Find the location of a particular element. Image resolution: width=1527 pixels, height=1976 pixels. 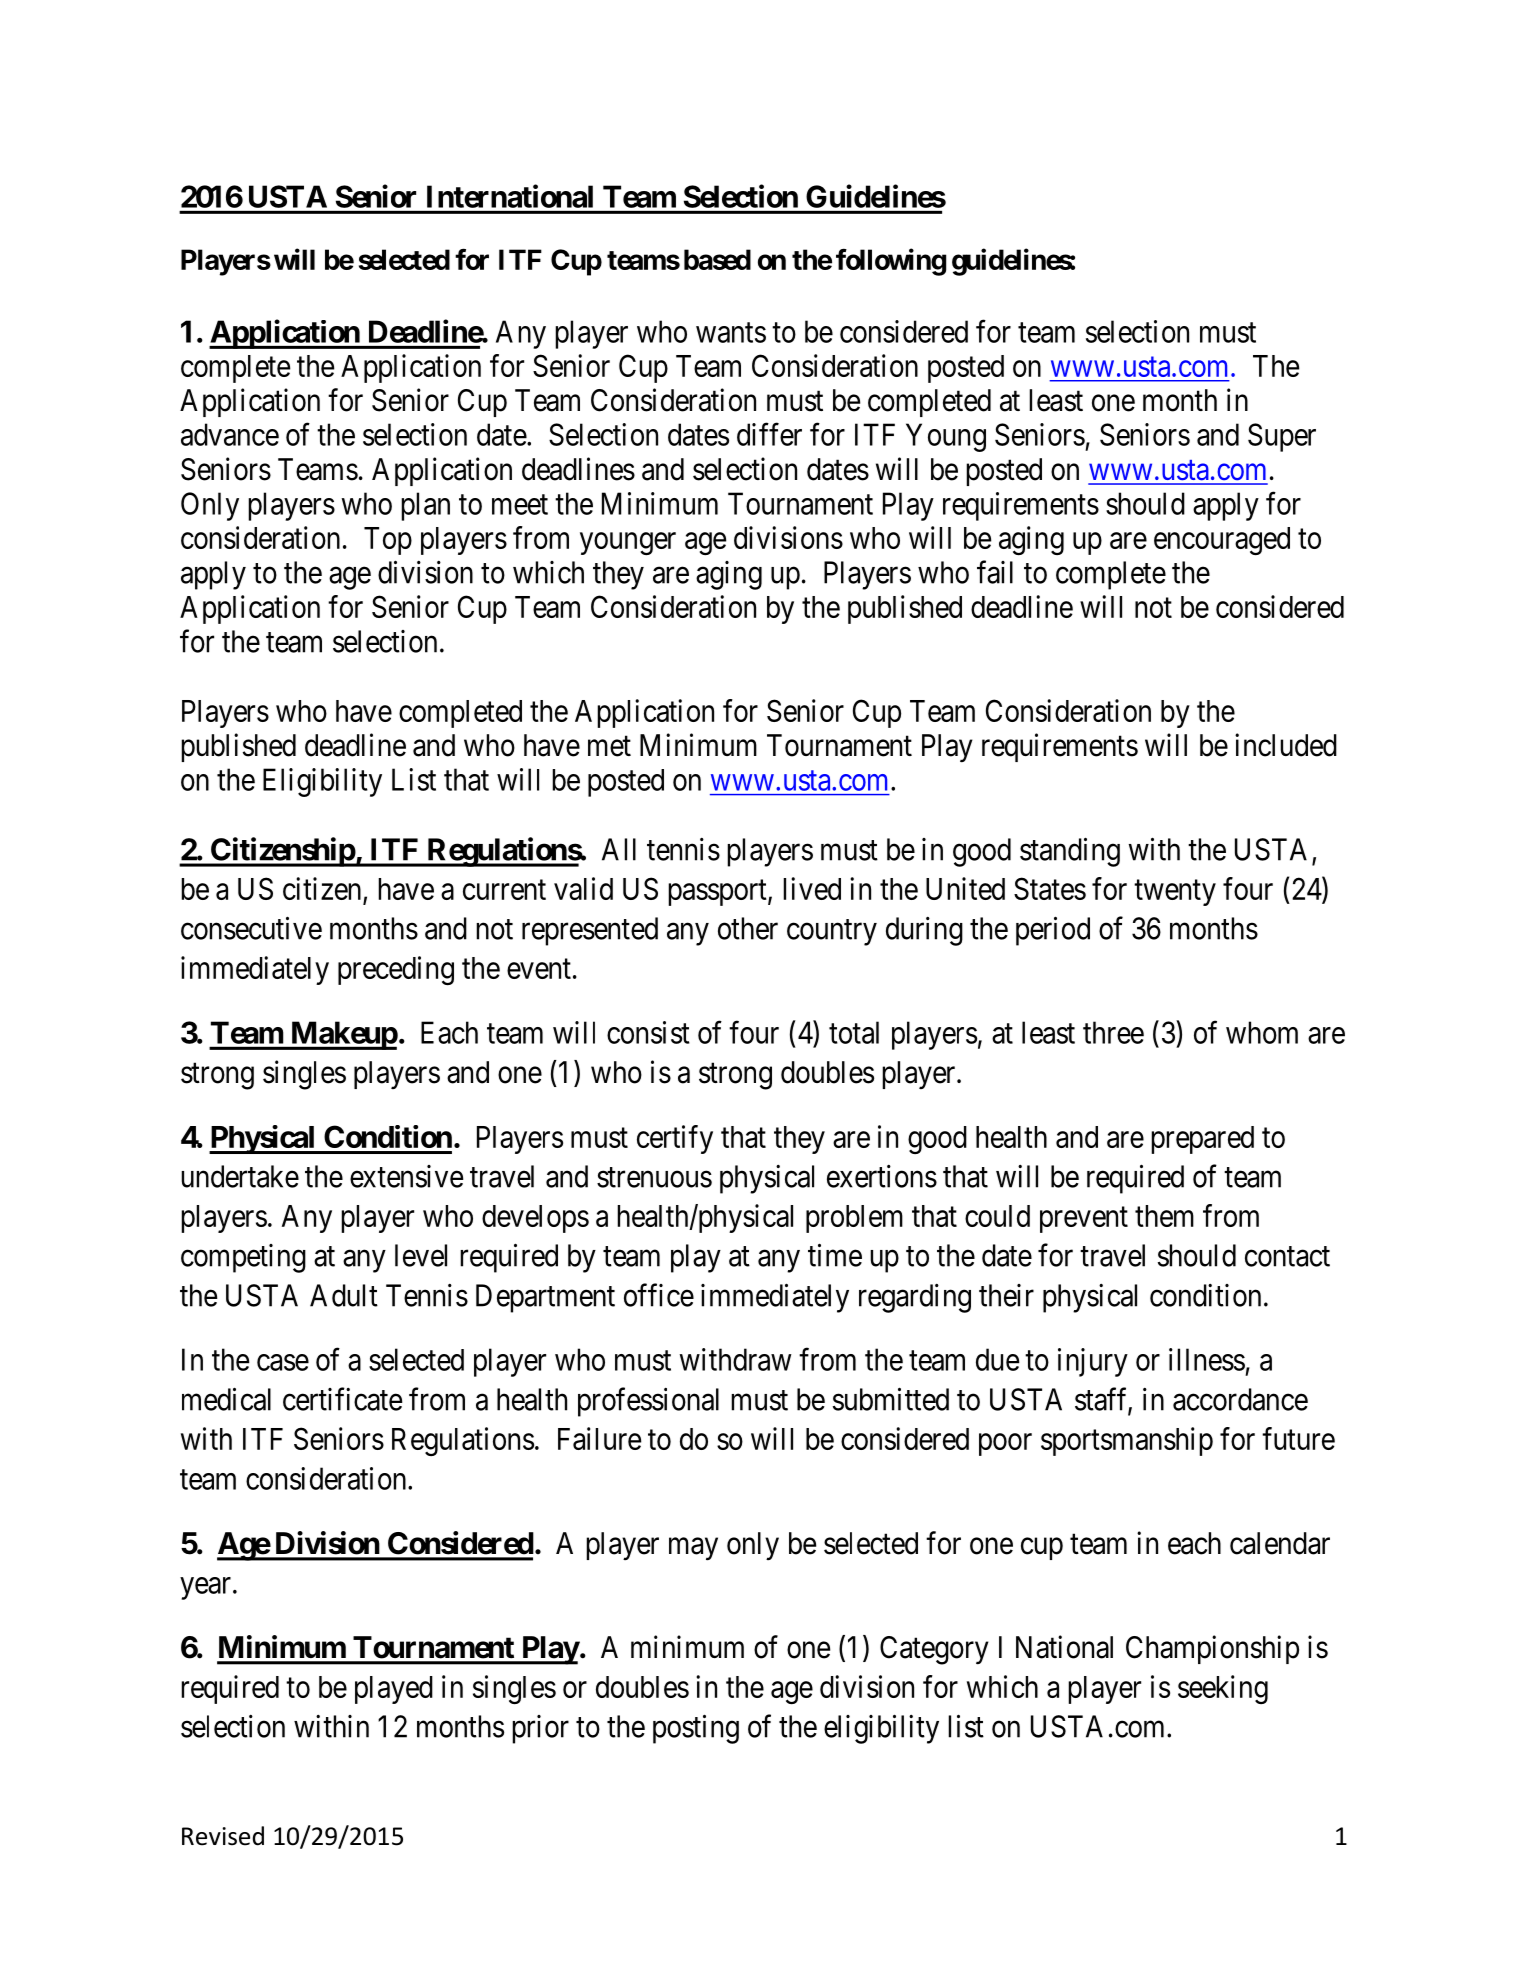

met is located at coordinates (609, 746).
